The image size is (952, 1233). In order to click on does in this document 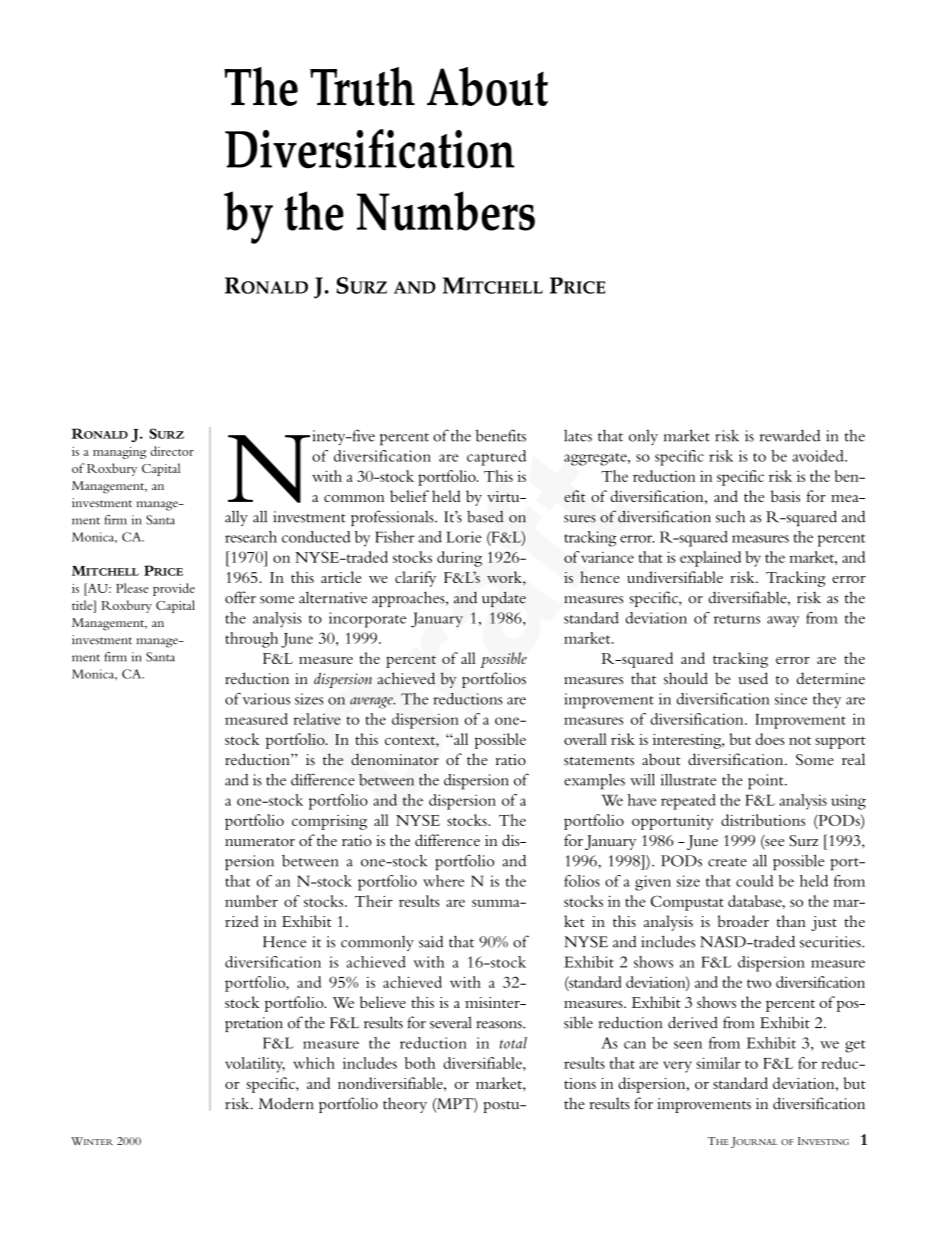, I will do `click(770, 739)`.
